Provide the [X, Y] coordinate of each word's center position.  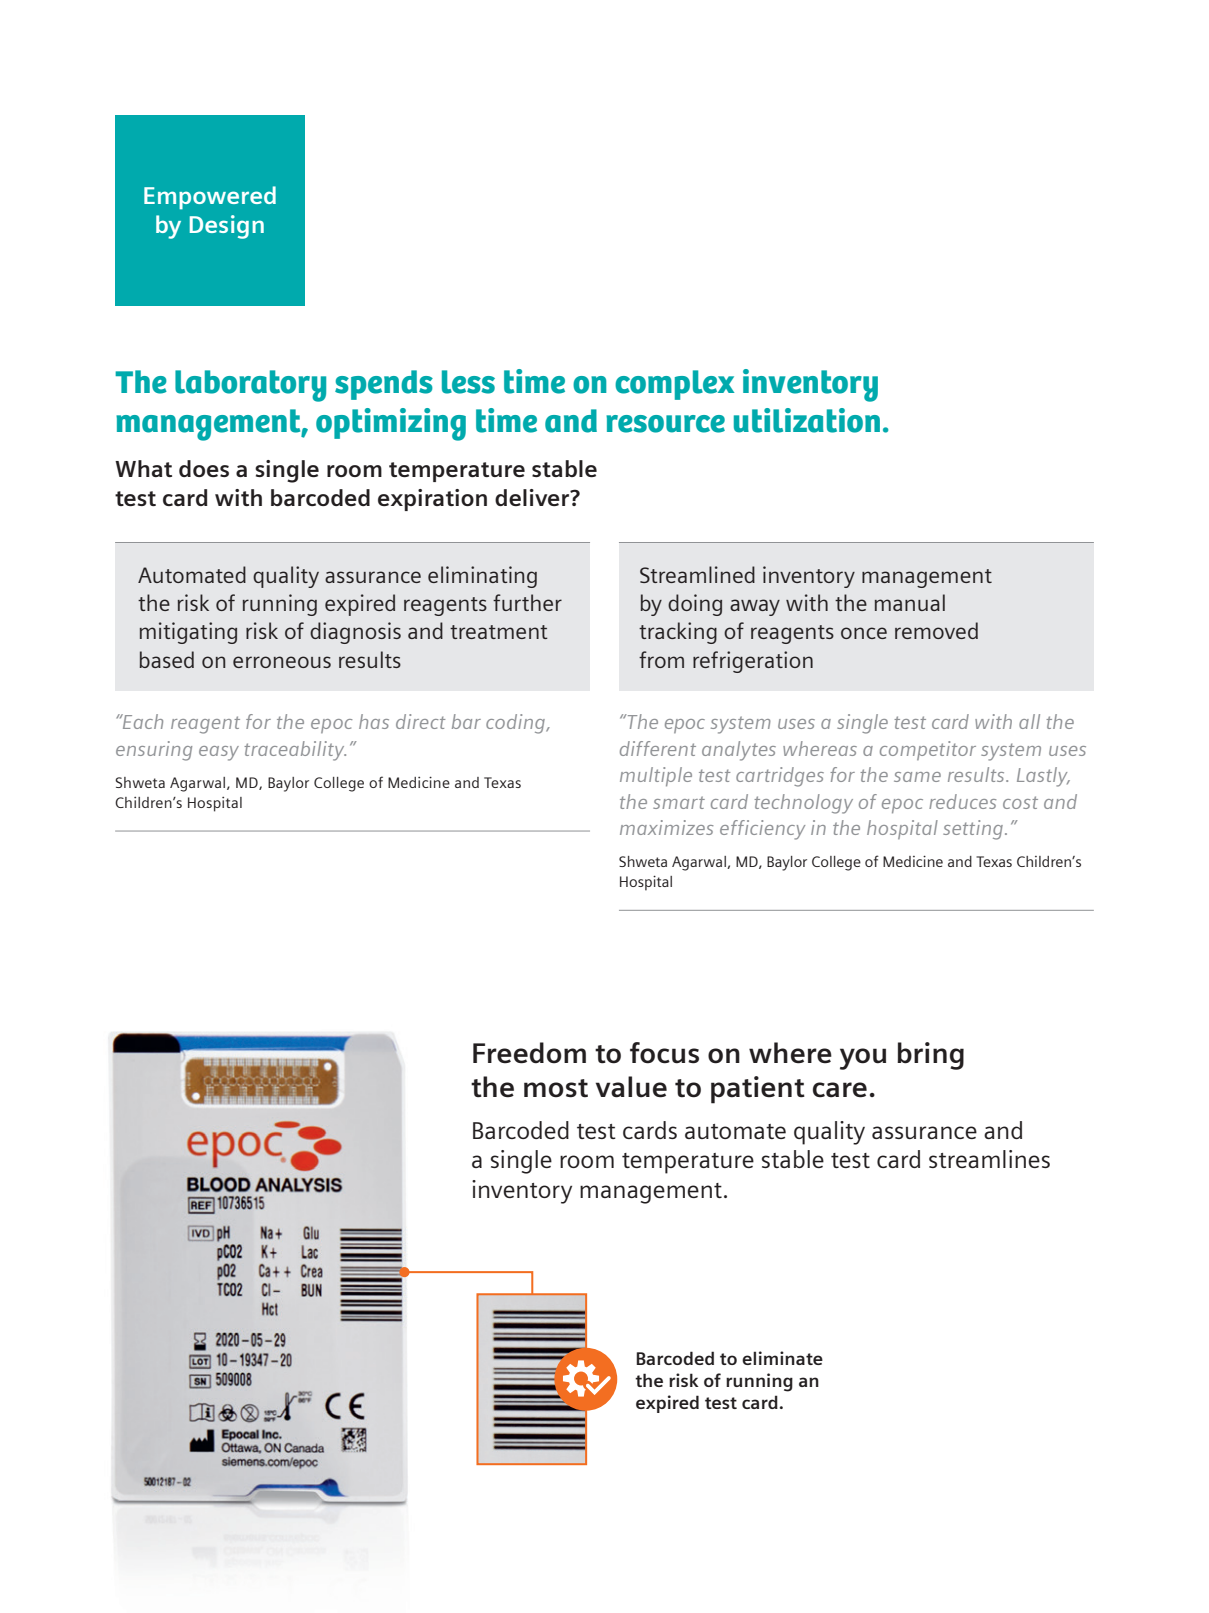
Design [227, 227]
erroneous [282, 662]
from [661, 659]
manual [910, 602]
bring [930, 1056]
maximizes [666, 827]
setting [973, 830]
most [556, 1088]
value [631, 1087]
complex [674, 385]
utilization [807, 420]
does [204, 468]
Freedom [529, 1053]
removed [936, 630]
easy [219, 753]
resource [665, 424]
